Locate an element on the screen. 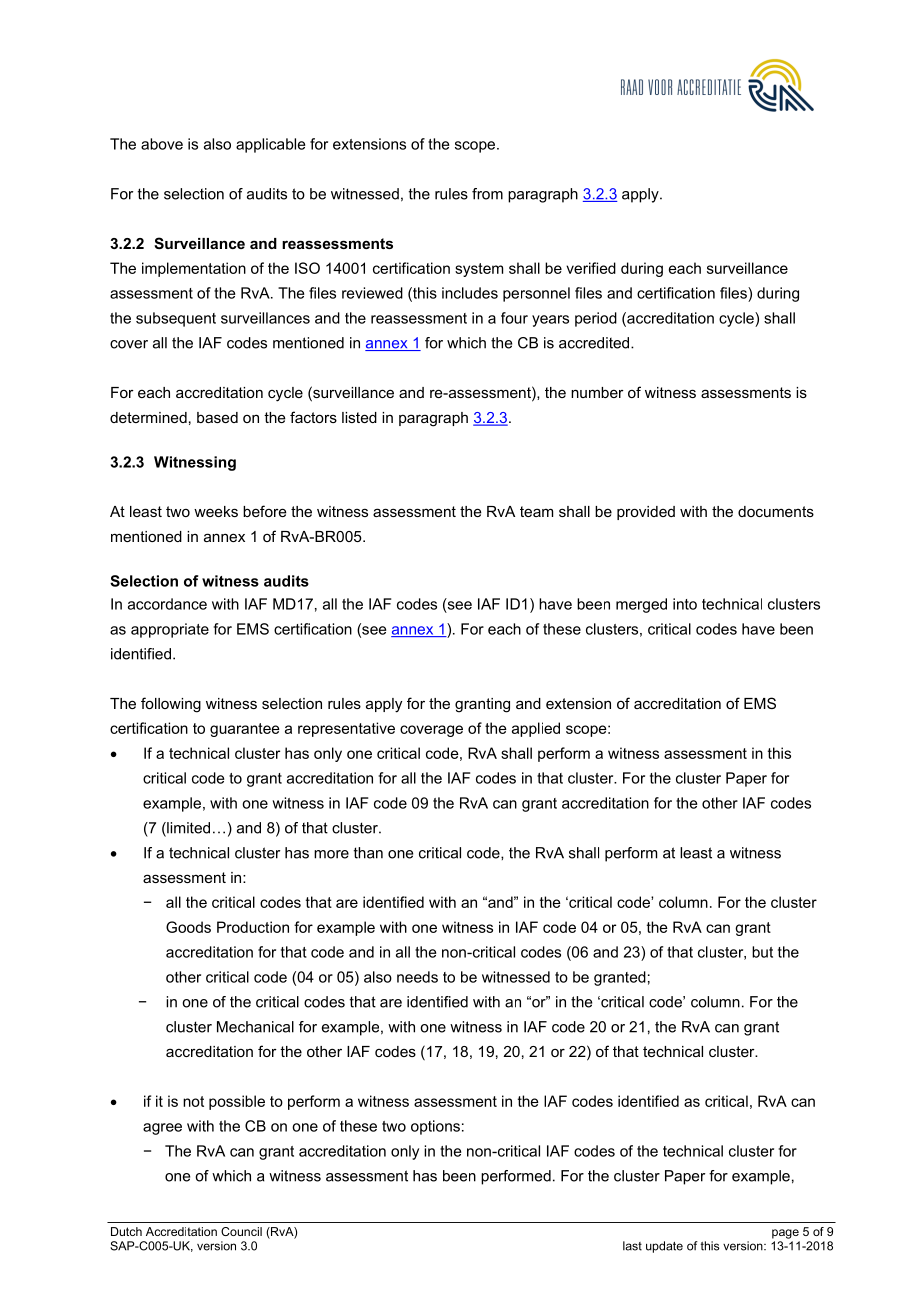 The width and height of the screenshot is (924, 1308). weeks is located at coordinates (216, 511).
